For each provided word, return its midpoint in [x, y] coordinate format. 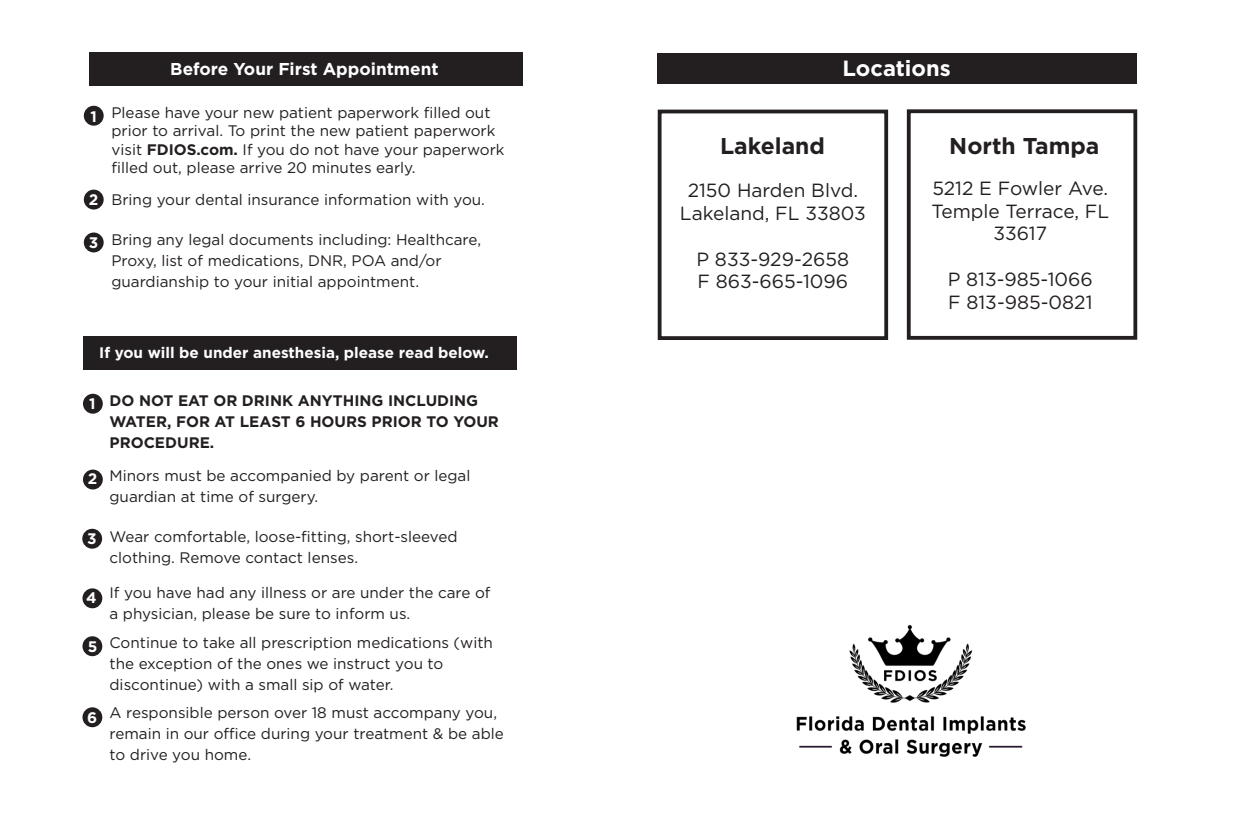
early [395, 169]
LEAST [265, 421]
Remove [210, 557]
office [235, 733]
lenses [332, 557]
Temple [965, 212]
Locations [897, 68]
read [416, 352]
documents [271, 239]
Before [199, 68]
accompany [417, 715]
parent [385, 477]
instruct [362, 663]
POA [369, 260]
